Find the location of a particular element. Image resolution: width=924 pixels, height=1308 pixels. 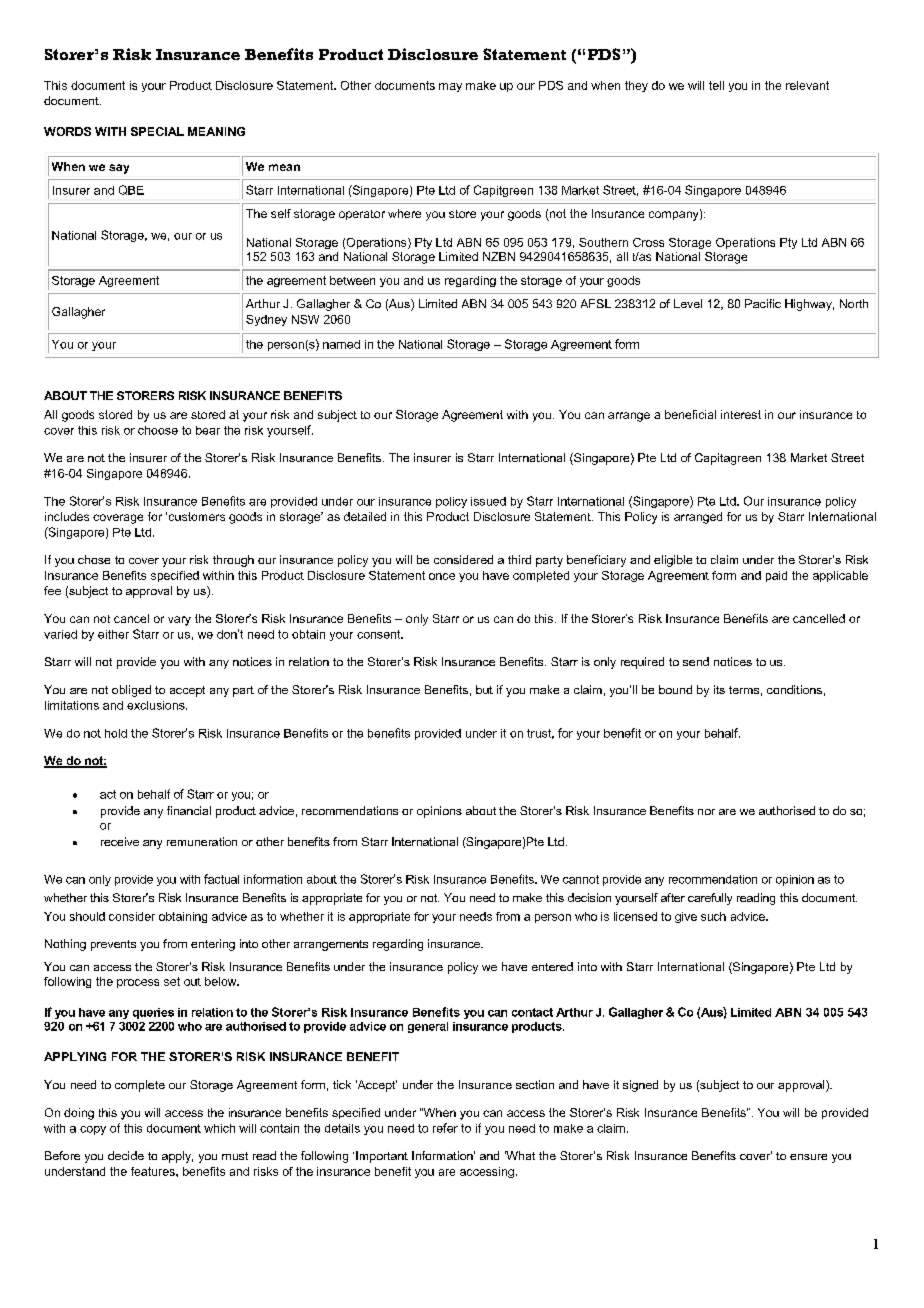

decide is located at coordinates (126, 1155).
